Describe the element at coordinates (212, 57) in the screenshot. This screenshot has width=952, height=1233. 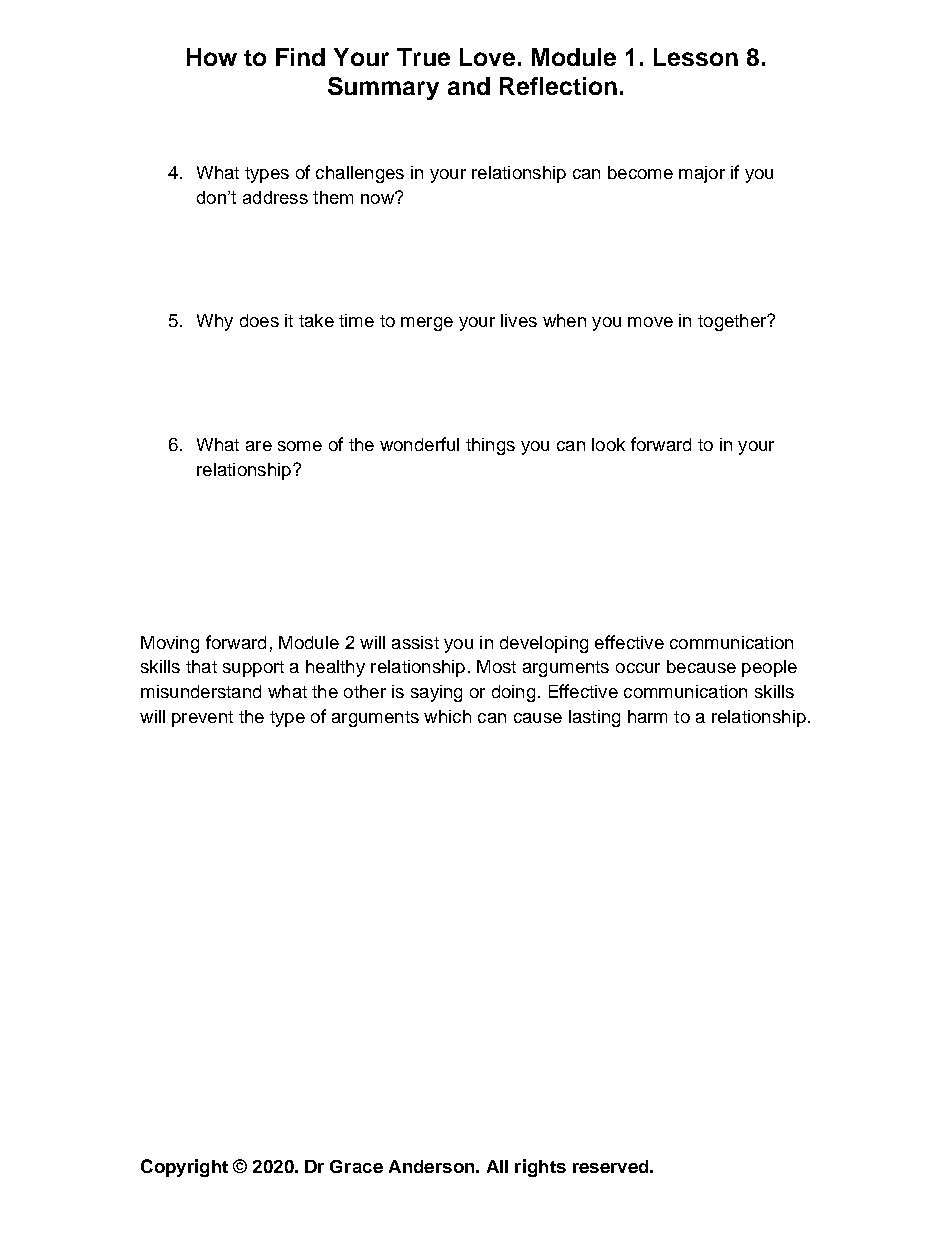
I see `How` at that location.
